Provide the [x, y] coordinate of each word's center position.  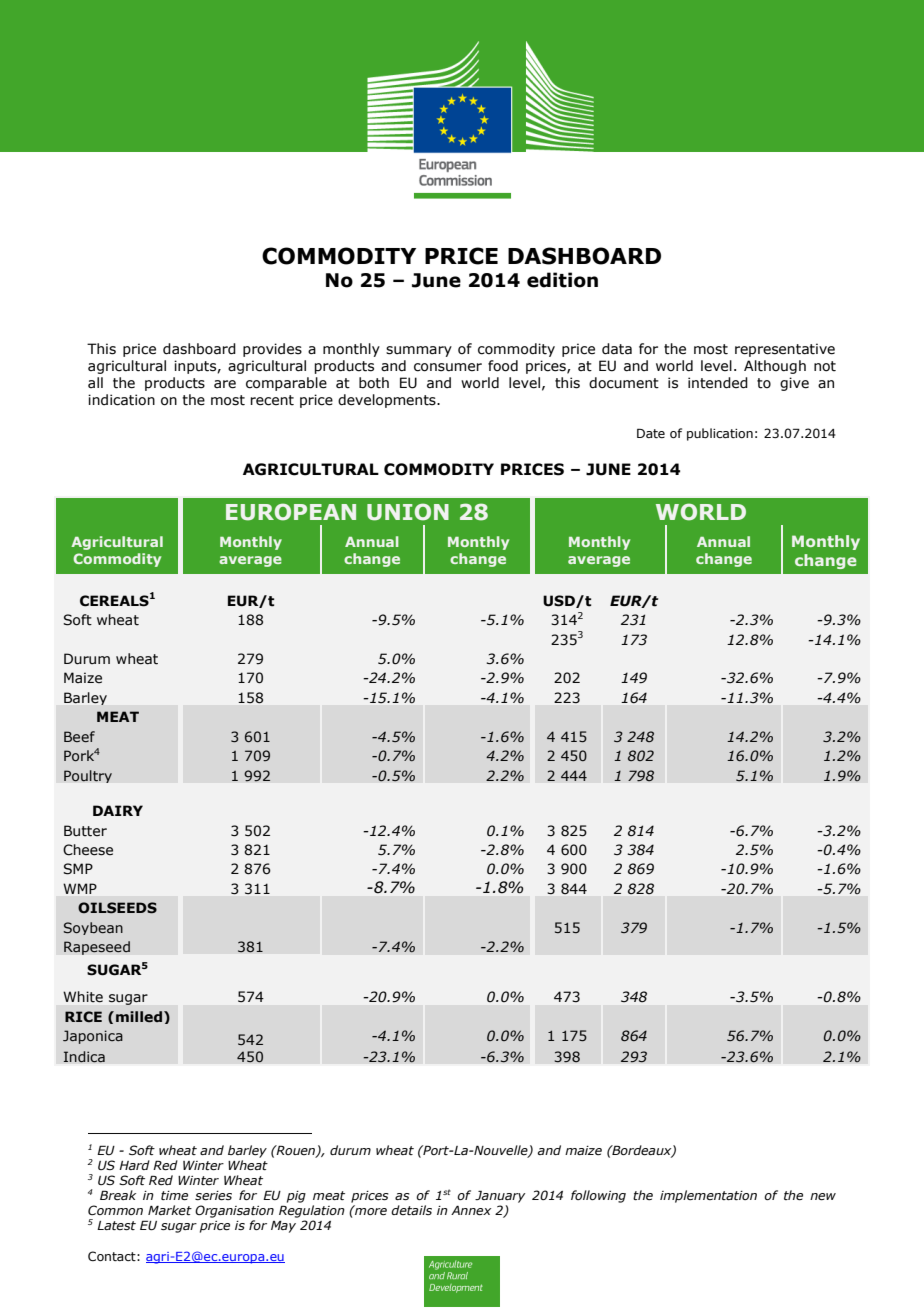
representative [785, 350]
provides [272, 350]
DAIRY [118, 810]
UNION [408, 512]
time [174, 1196]
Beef [79, 736]
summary [419, 351]
